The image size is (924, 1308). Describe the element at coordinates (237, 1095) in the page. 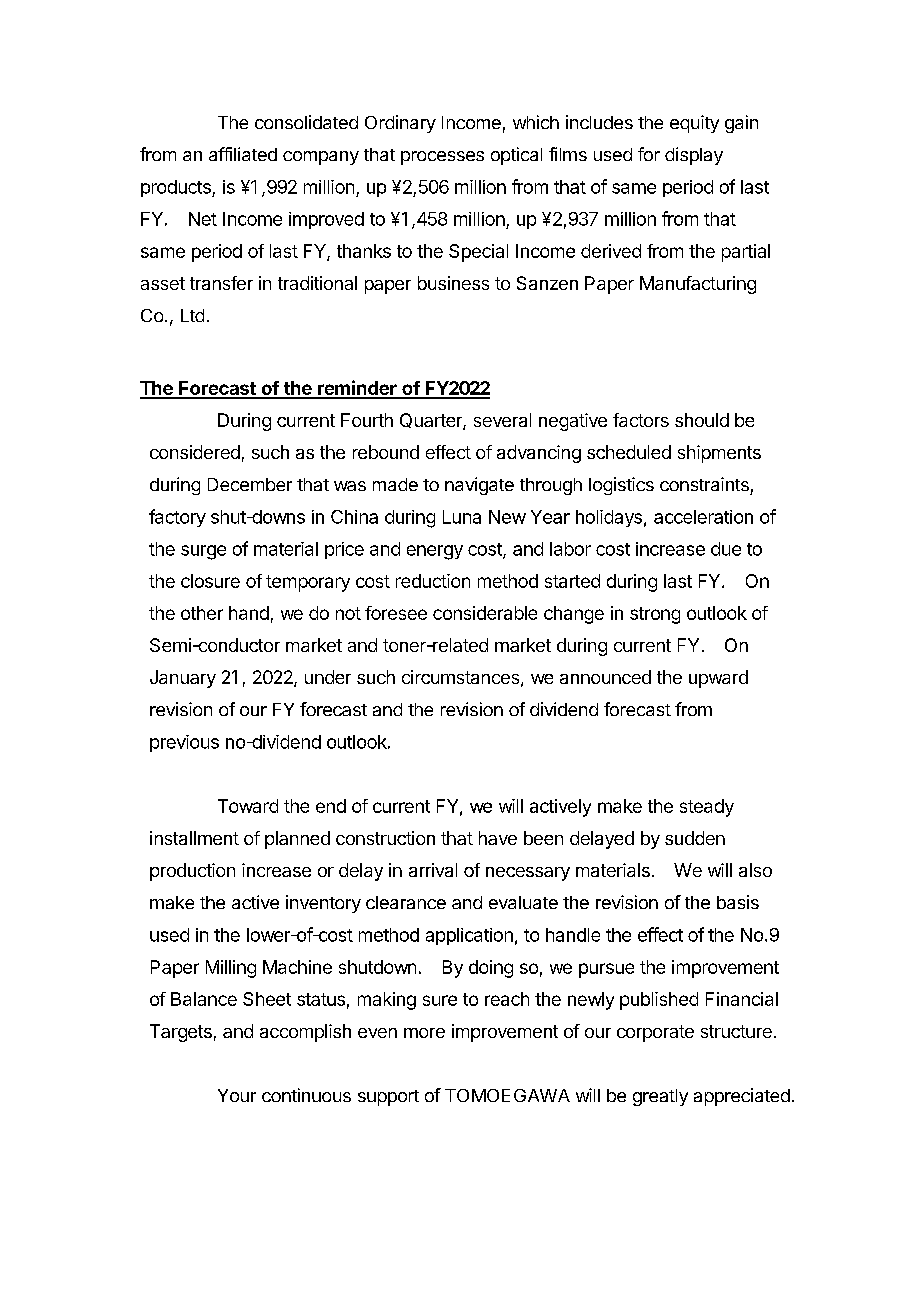

I see `Your` at that location.
